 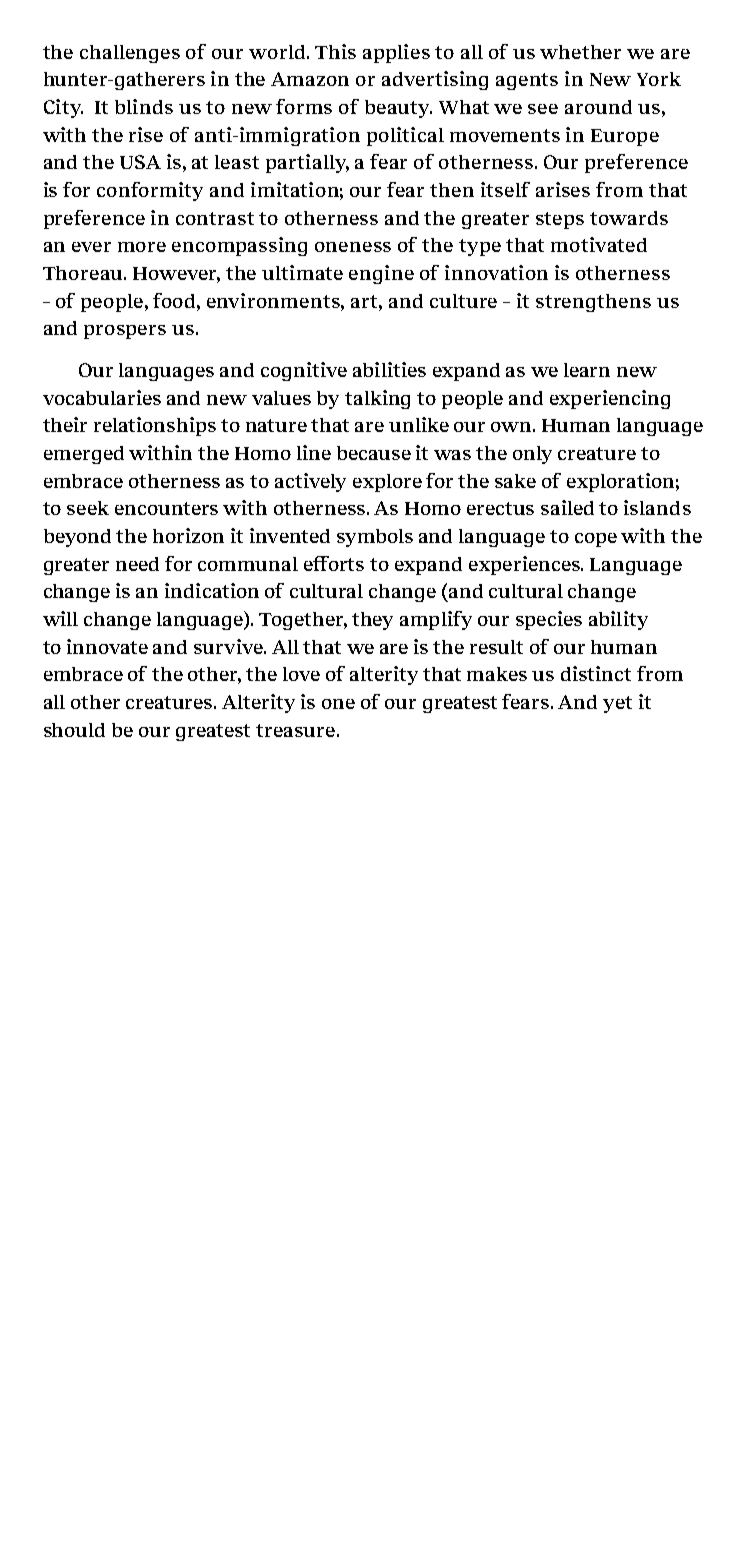 I want to click on This, so click(x=335, y=51).
